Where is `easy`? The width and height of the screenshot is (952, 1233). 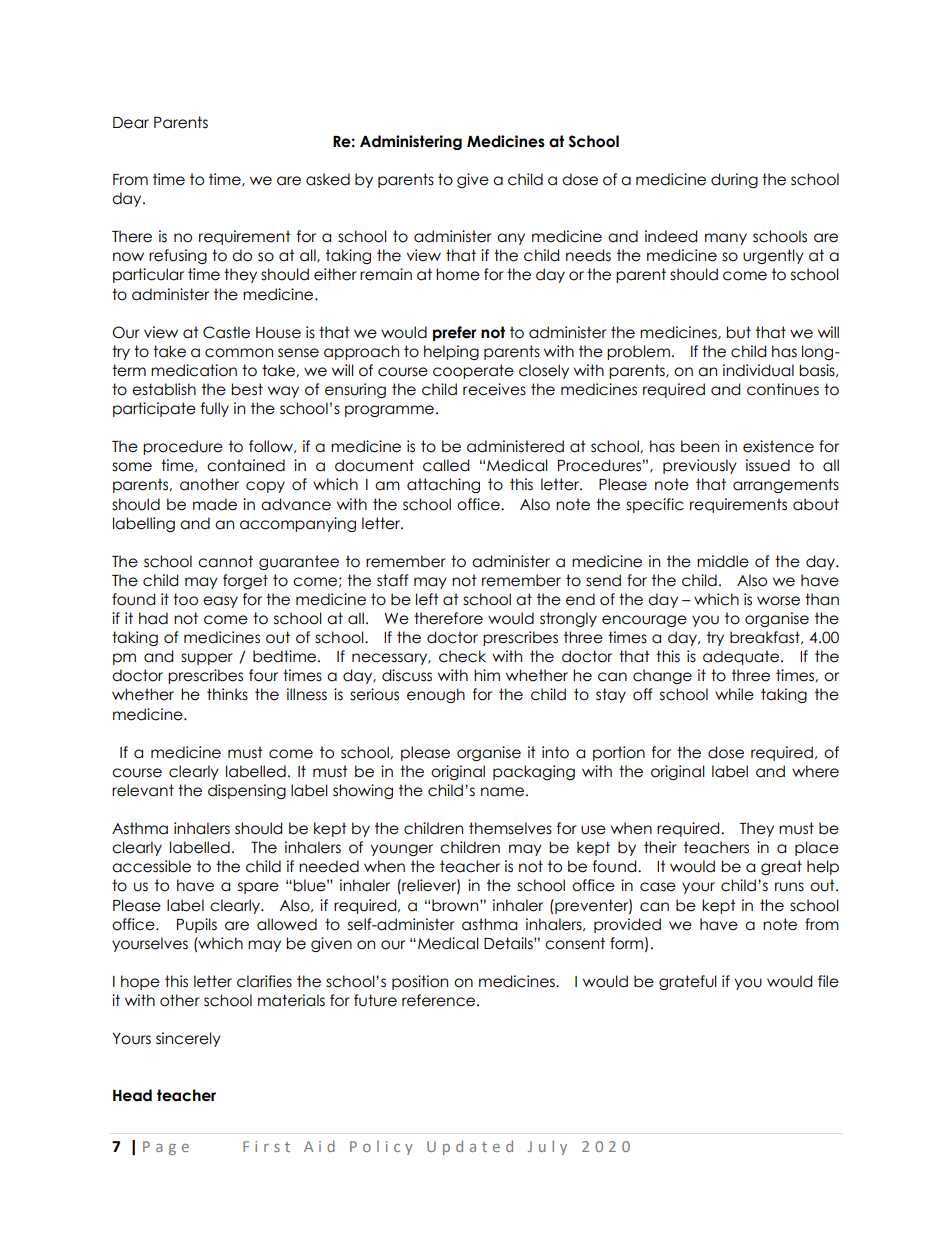
easy is located at coordinates (220, 602).
